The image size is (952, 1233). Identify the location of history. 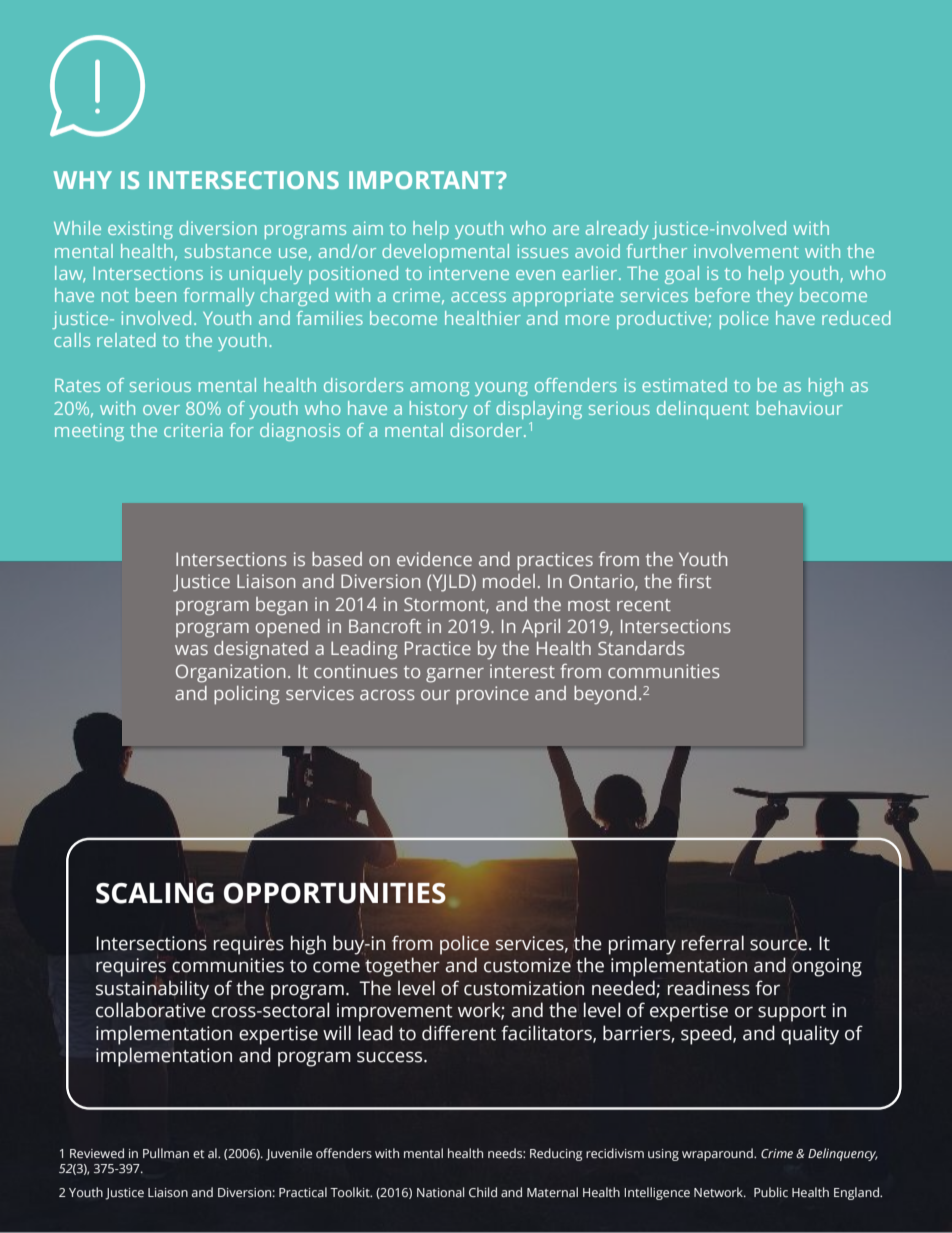
(439, 410).
